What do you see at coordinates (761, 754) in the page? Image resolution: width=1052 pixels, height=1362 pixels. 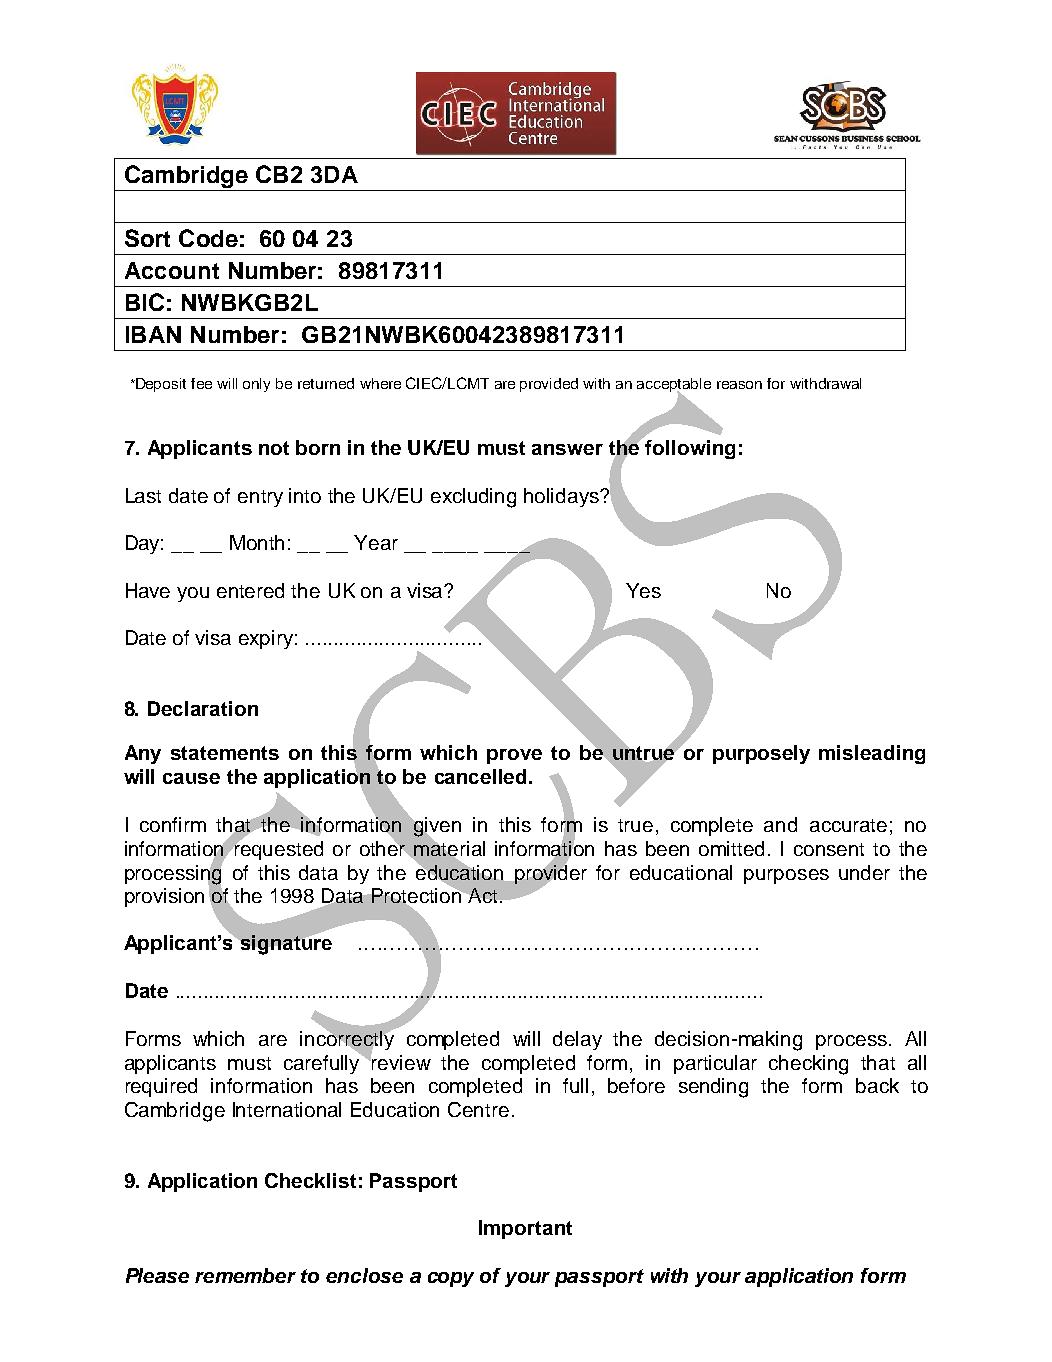 I see `purposely` at bounding box center [761, 754].
